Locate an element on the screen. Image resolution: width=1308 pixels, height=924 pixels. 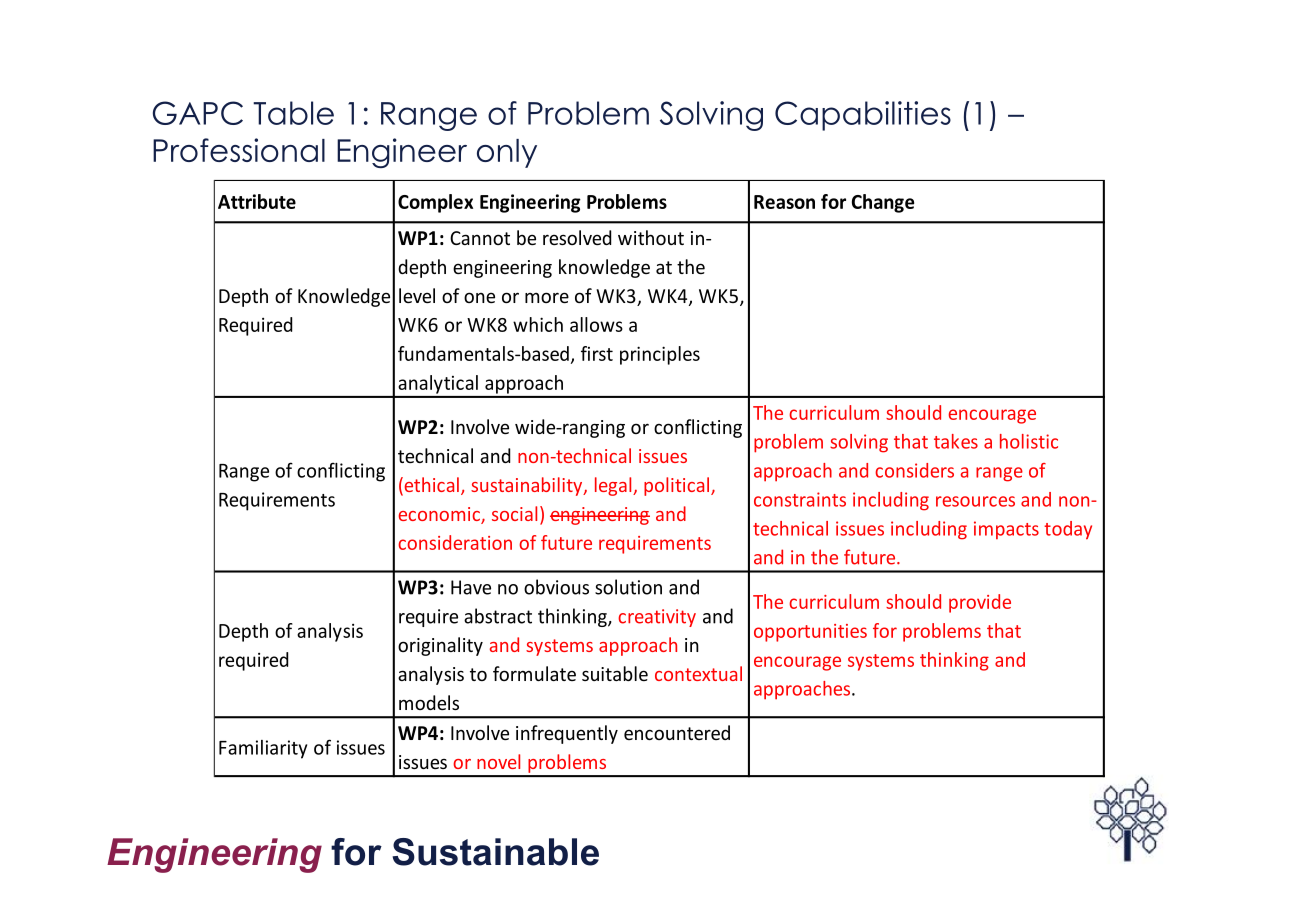
ethical is located at coordinates (430, 486).
